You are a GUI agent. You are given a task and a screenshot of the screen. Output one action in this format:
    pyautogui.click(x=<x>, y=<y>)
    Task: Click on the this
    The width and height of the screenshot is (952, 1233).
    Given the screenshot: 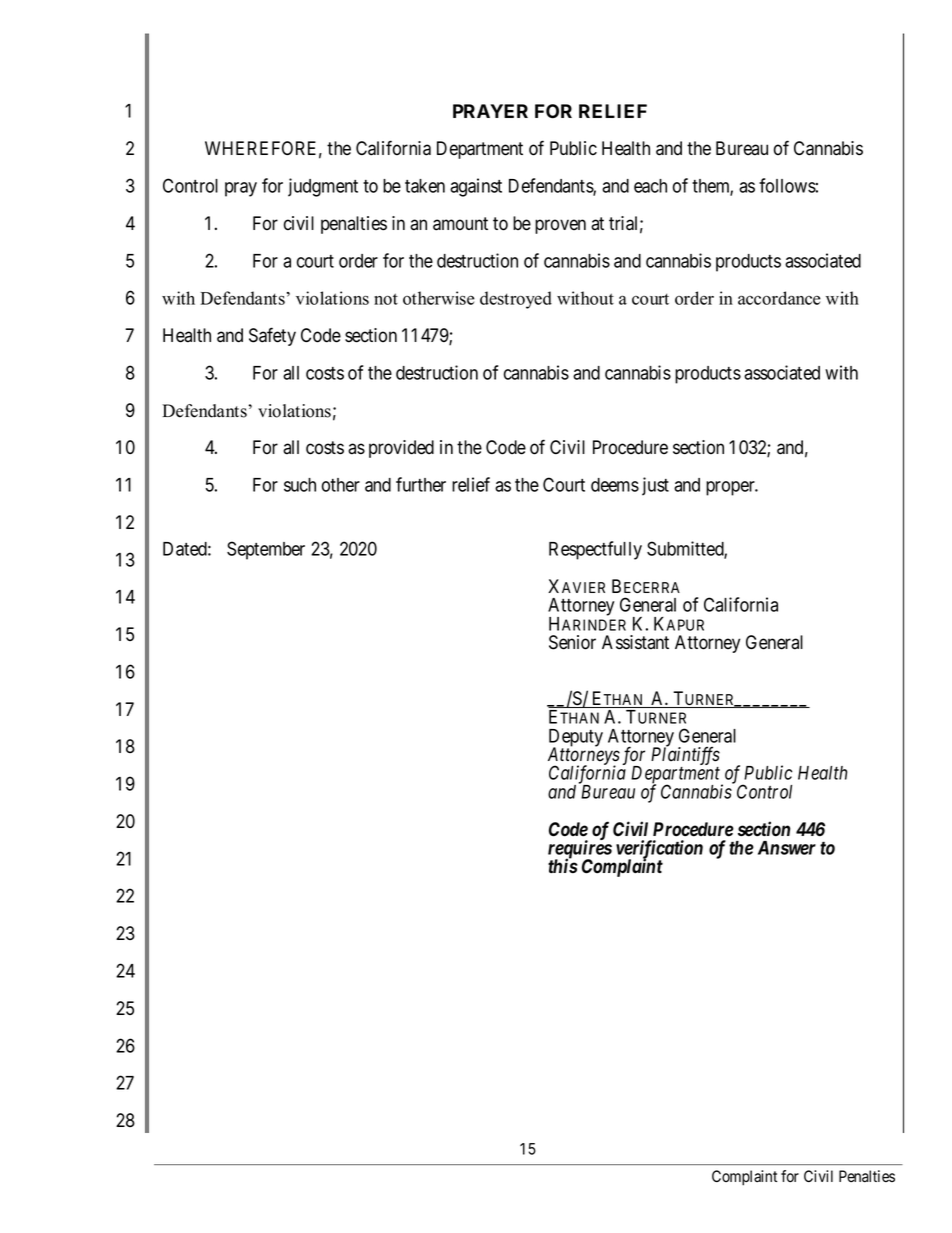 What is the action you would take?
    pyautogui.click(x=563, y=865)
